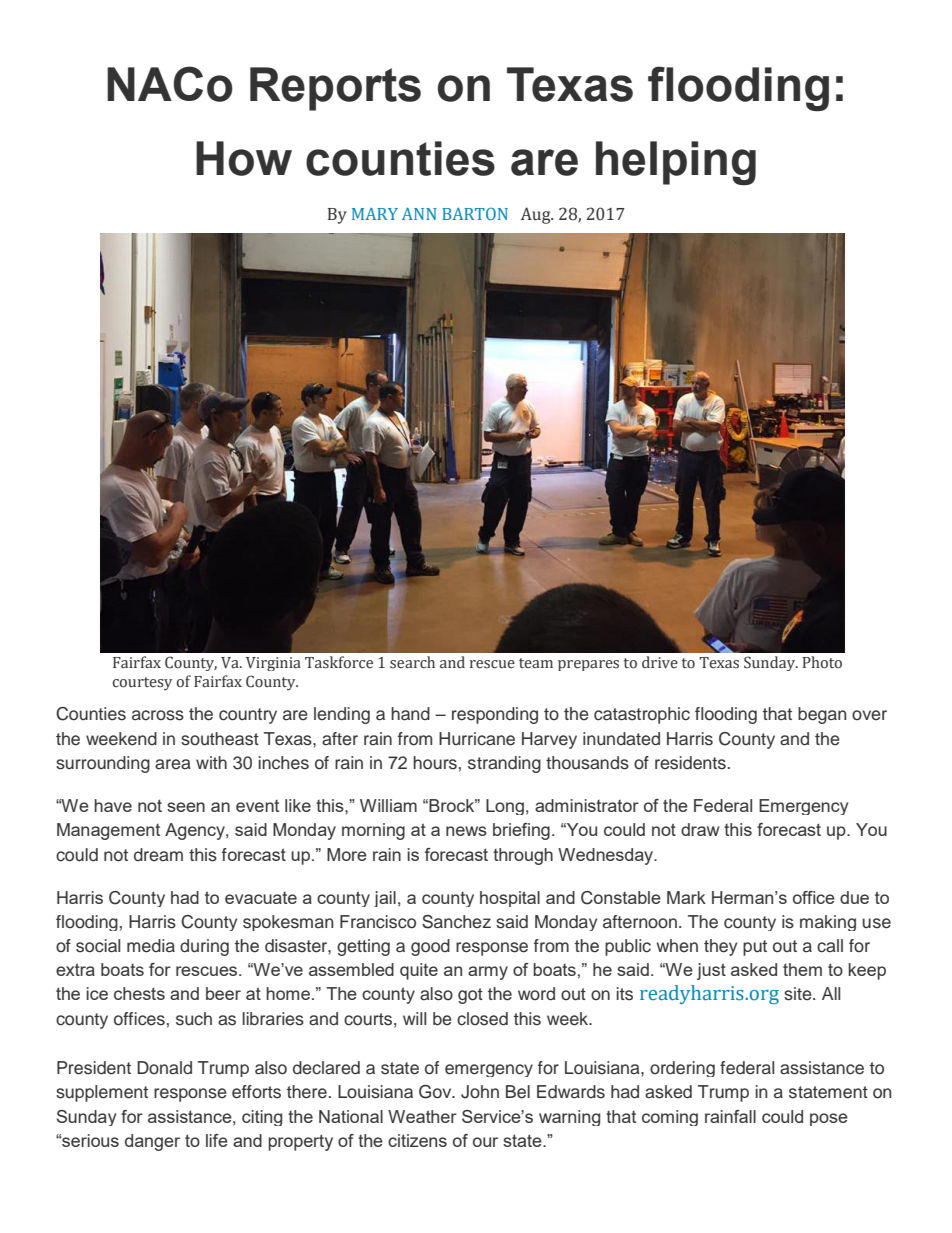 This page has width=952, height=1233. What do you see at coordinates (244, 158) in the page?
I see `How` at bounding box center [244, 158].
